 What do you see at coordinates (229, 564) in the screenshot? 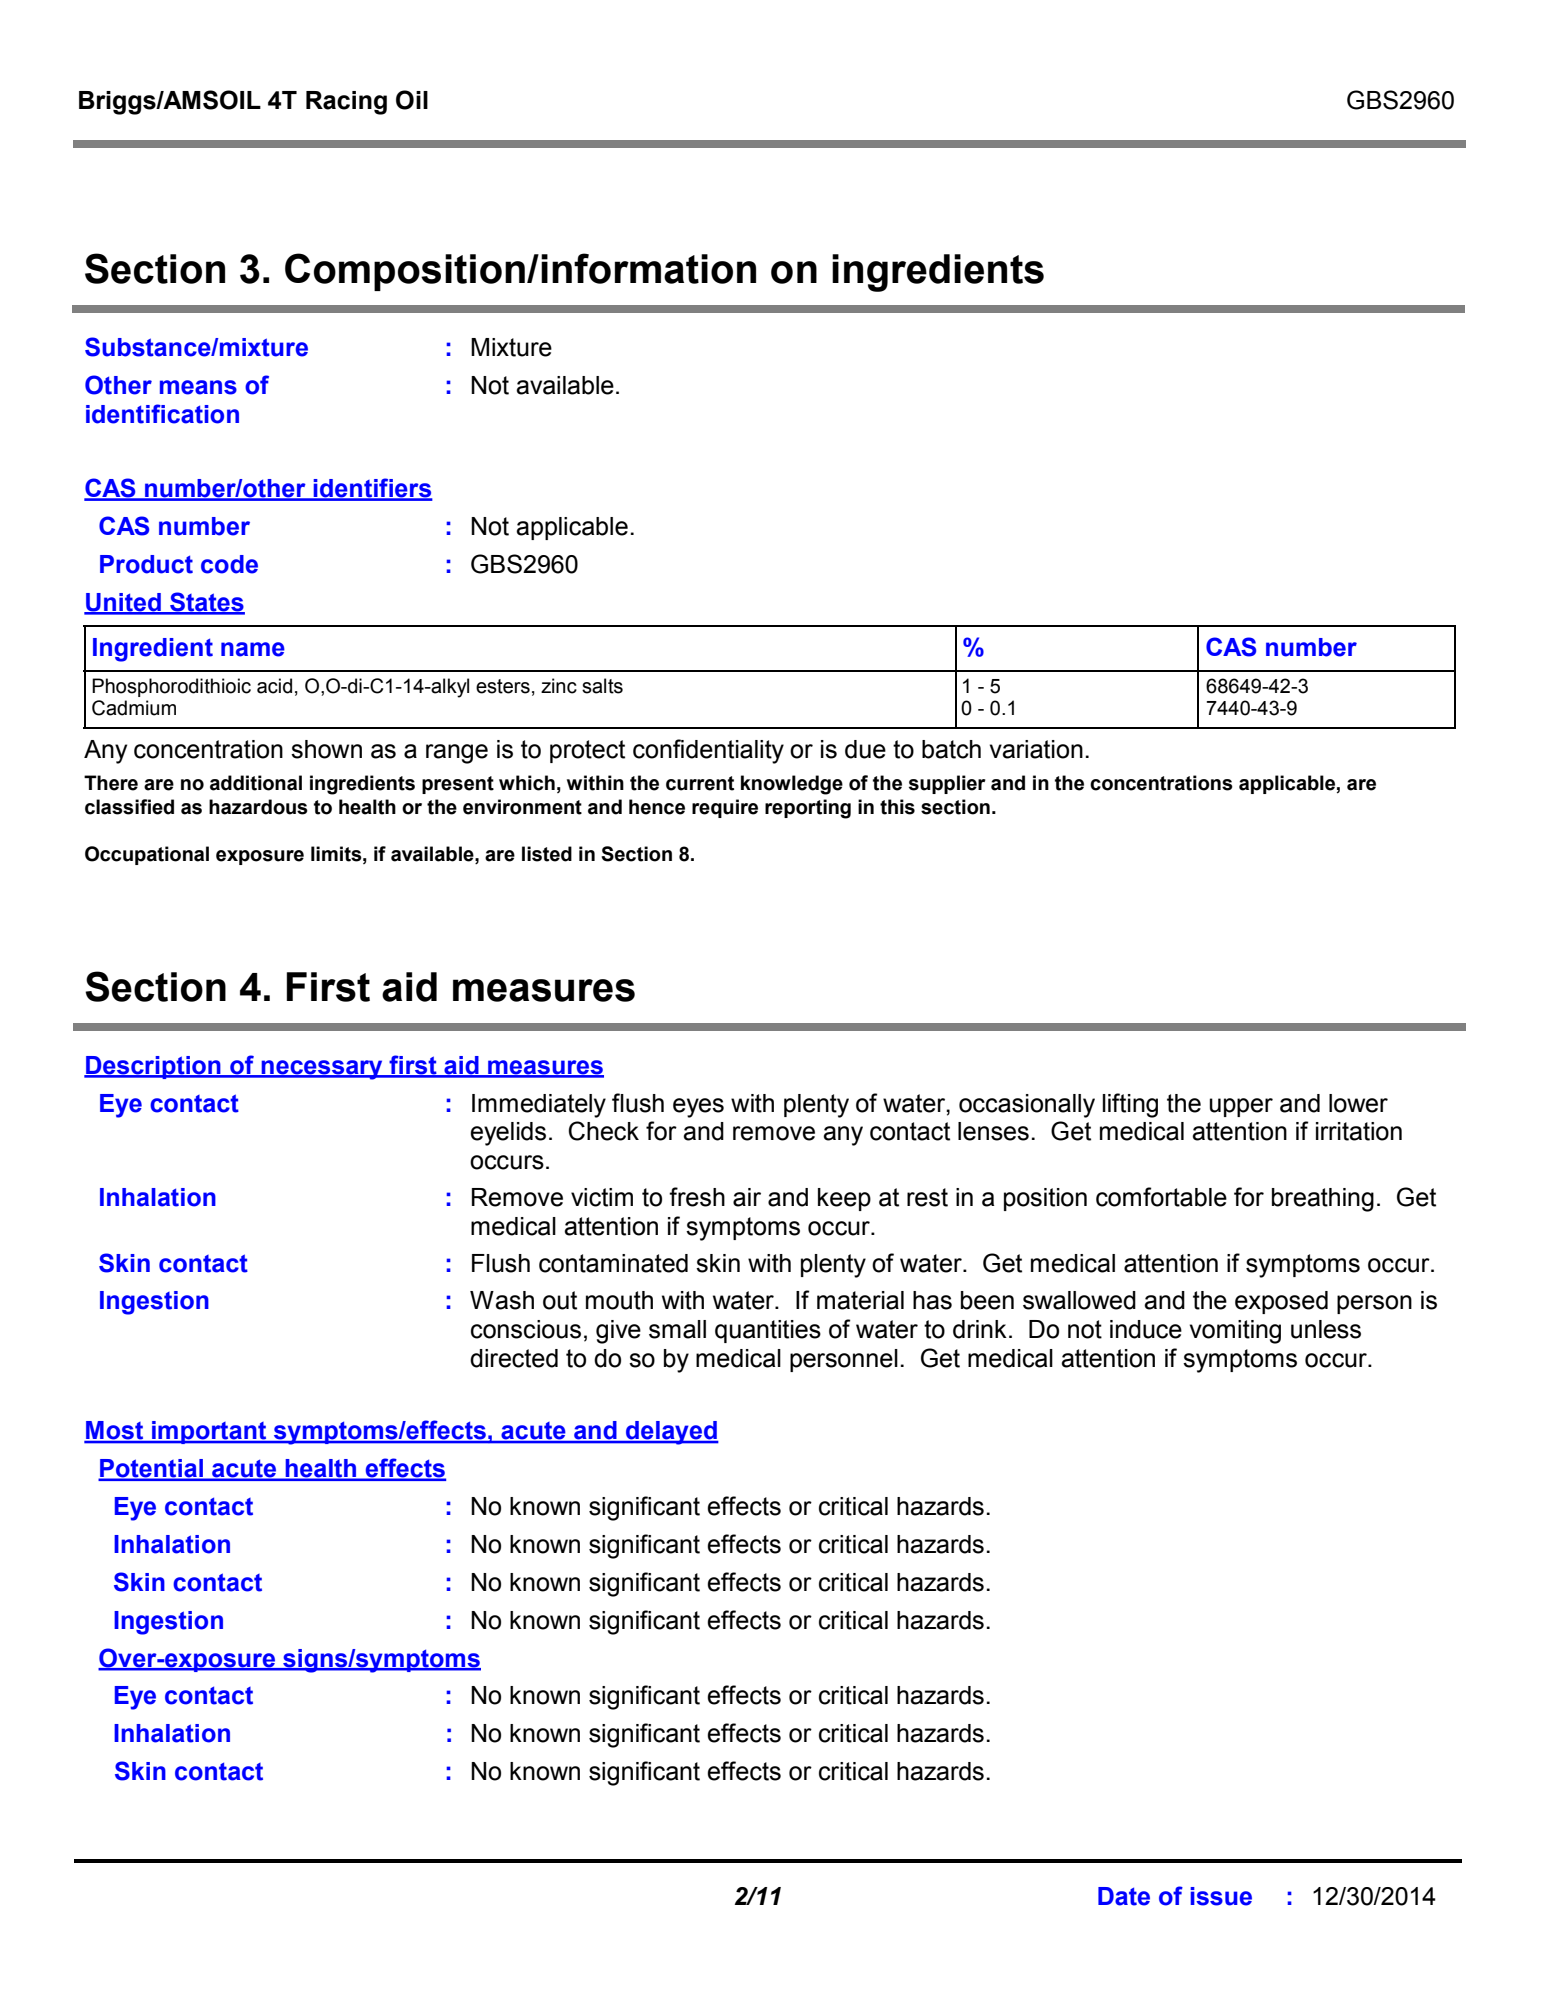
I see `code` at bounding box center [229, 564].
